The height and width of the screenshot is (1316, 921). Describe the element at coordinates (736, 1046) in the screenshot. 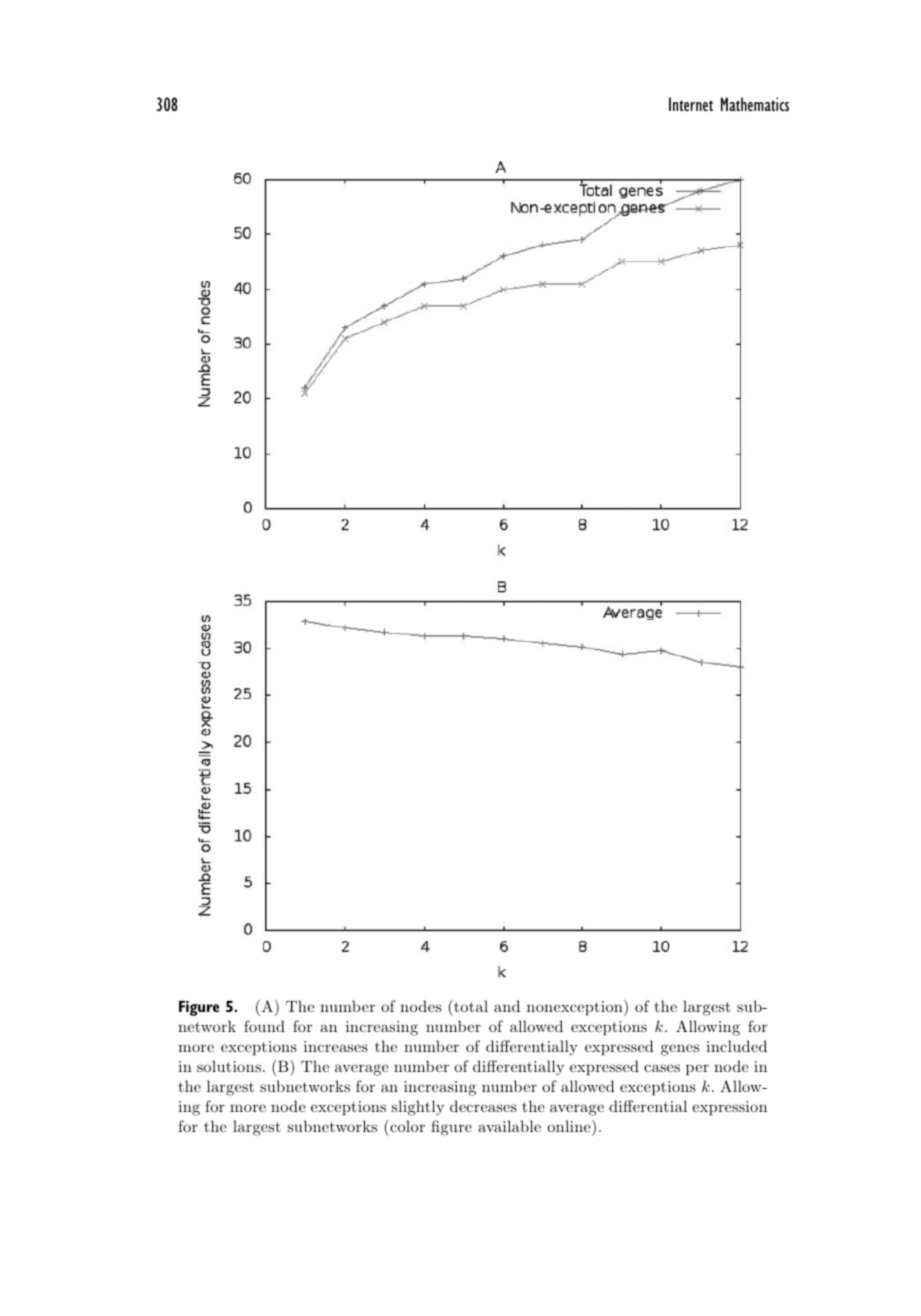

I see `included` at that location.
